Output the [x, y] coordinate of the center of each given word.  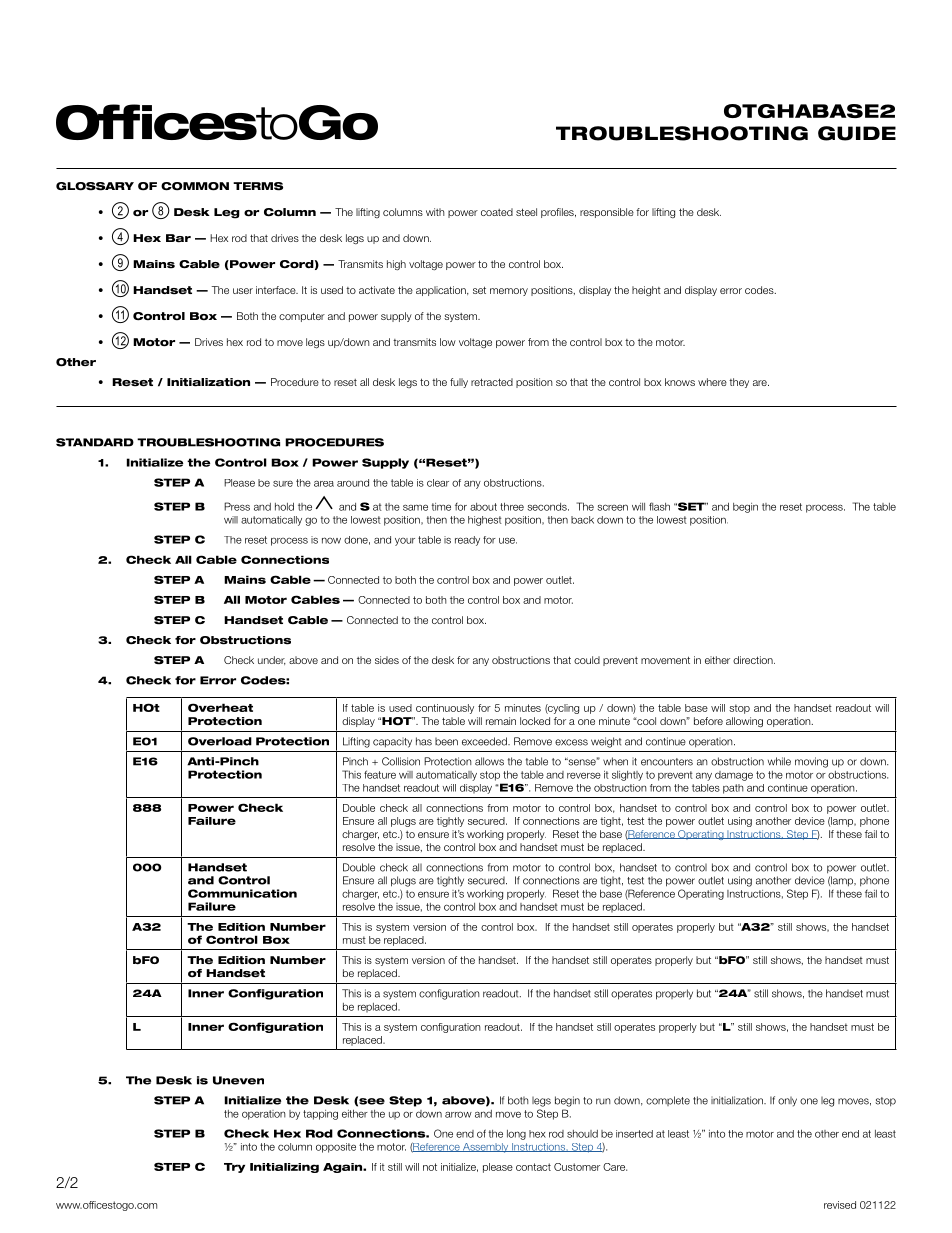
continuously [445, 709]
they [739, 383]
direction [754, 660]
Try [234, 1168]
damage [734, 776]
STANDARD [95, 442]
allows [489, 761]
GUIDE [857, 133]
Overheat [220, 707]
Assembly [486, 1148]
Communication [242, 893]
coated [497, 212]
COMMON [195, 186]
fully [459, 383]
